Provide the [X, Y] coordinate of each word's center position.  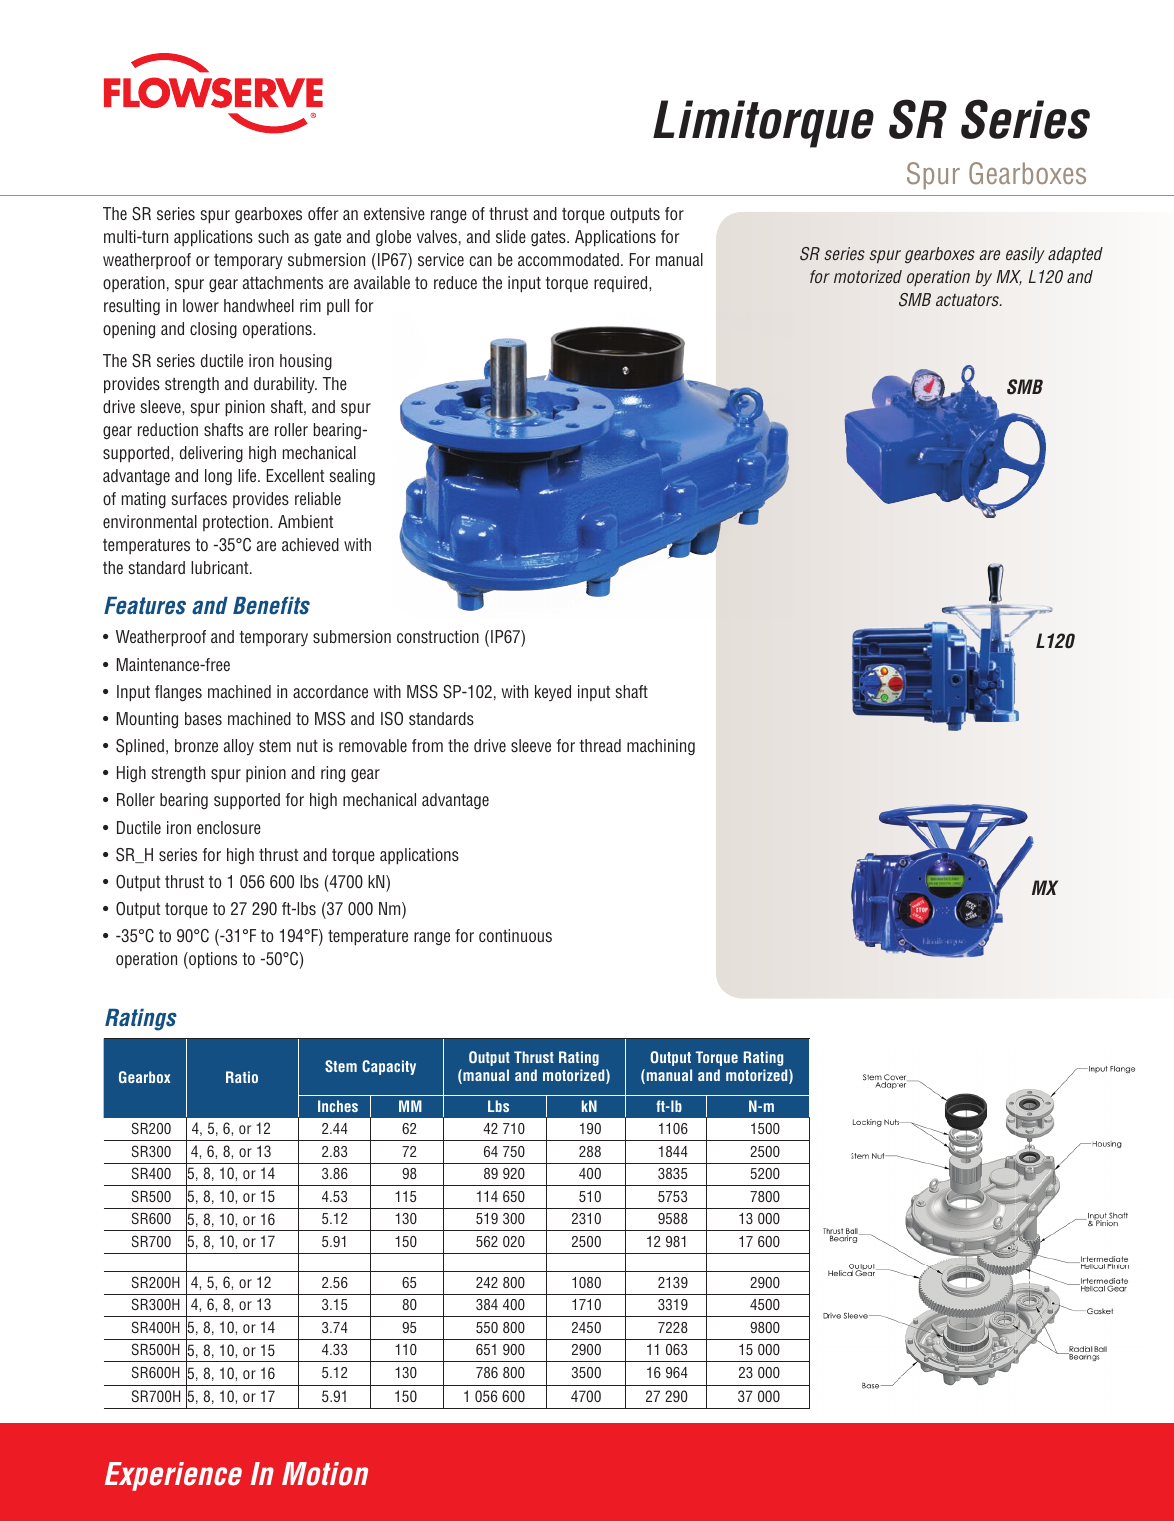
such [273, 236]
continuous [515, 935]
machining [661, 747]
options [212, 960]
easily [1025, 255]
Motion [325, 1474]
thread [600, 745]
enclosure [229, 827]
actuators [969, 300]
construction [438, 636]
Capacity [389, 1067]
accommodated [568, 259]
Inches [338, 1106]
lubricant [221, 567]
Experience [173, 1476]
